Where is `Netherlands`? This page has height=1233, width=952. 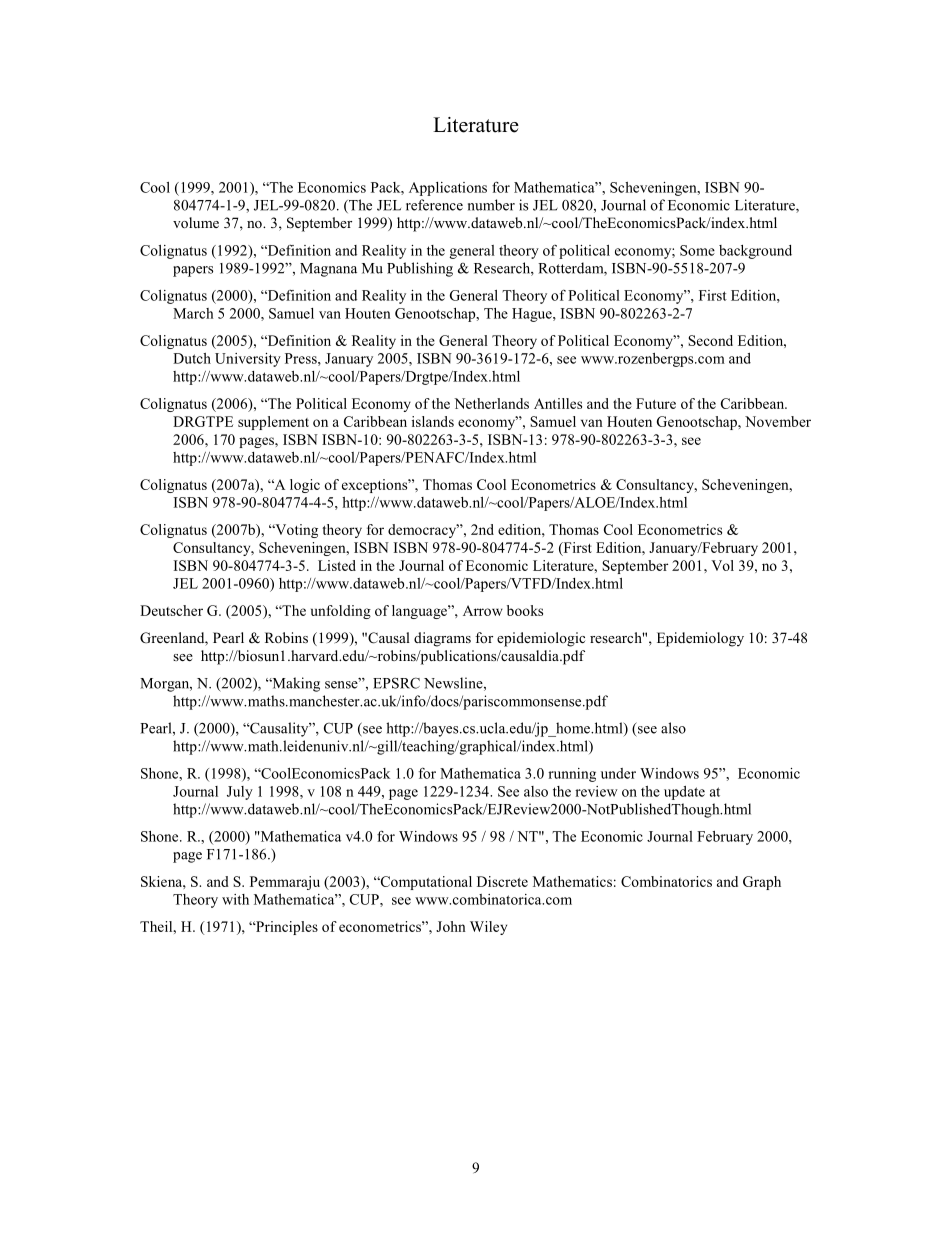
Netherlands is located at coordinates (491, 403).
